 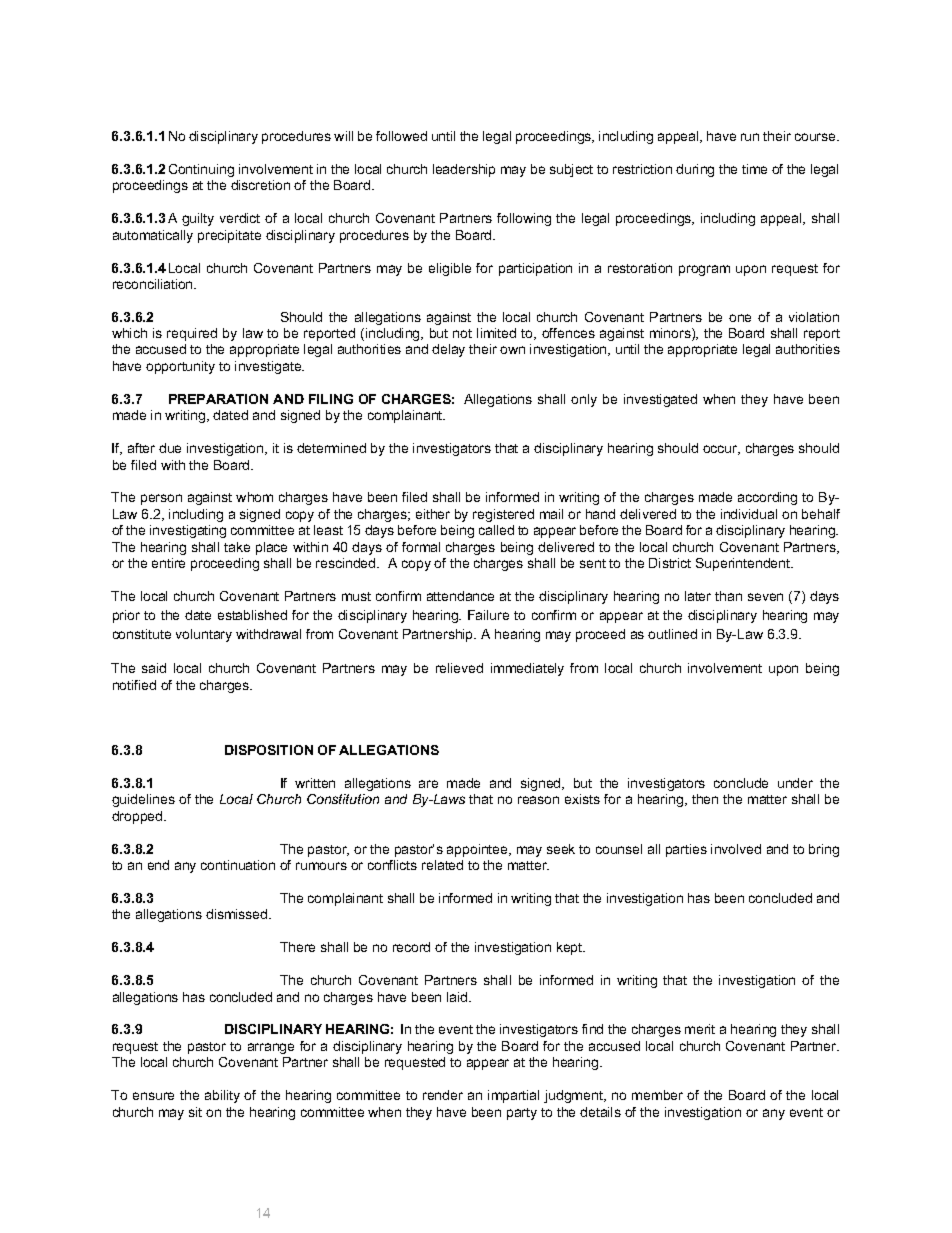 I want to click on discretion, so click(x=260, y=185).
